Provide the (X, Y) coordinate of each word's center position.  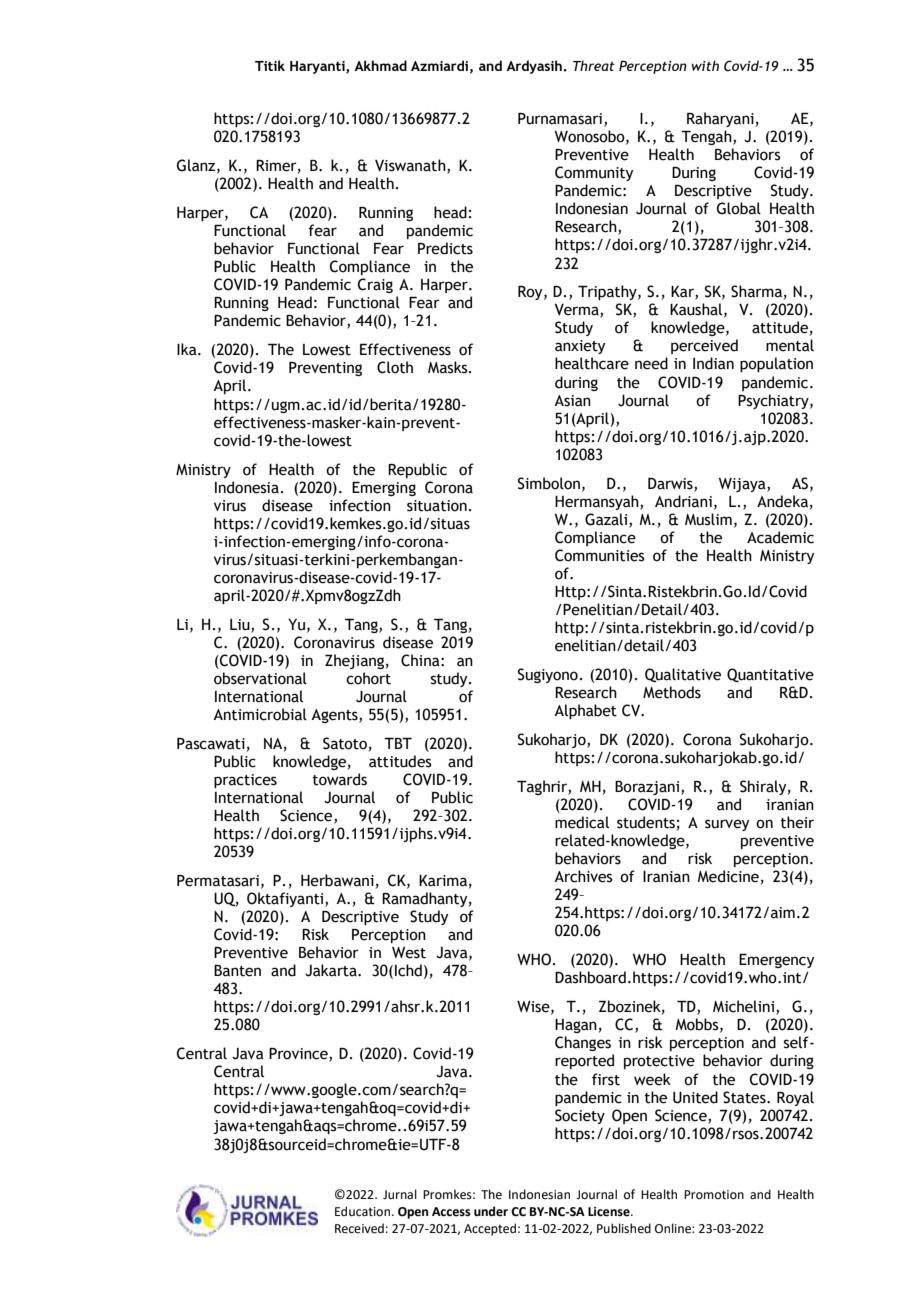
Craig (375, 285)
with (705, 65)
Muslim (708, 519)
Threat (594, 65)
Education (364, 1211)
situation (437, 506)
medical (582, 822)
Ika (188, 349)
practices (245, 781)
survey (727, 825)
